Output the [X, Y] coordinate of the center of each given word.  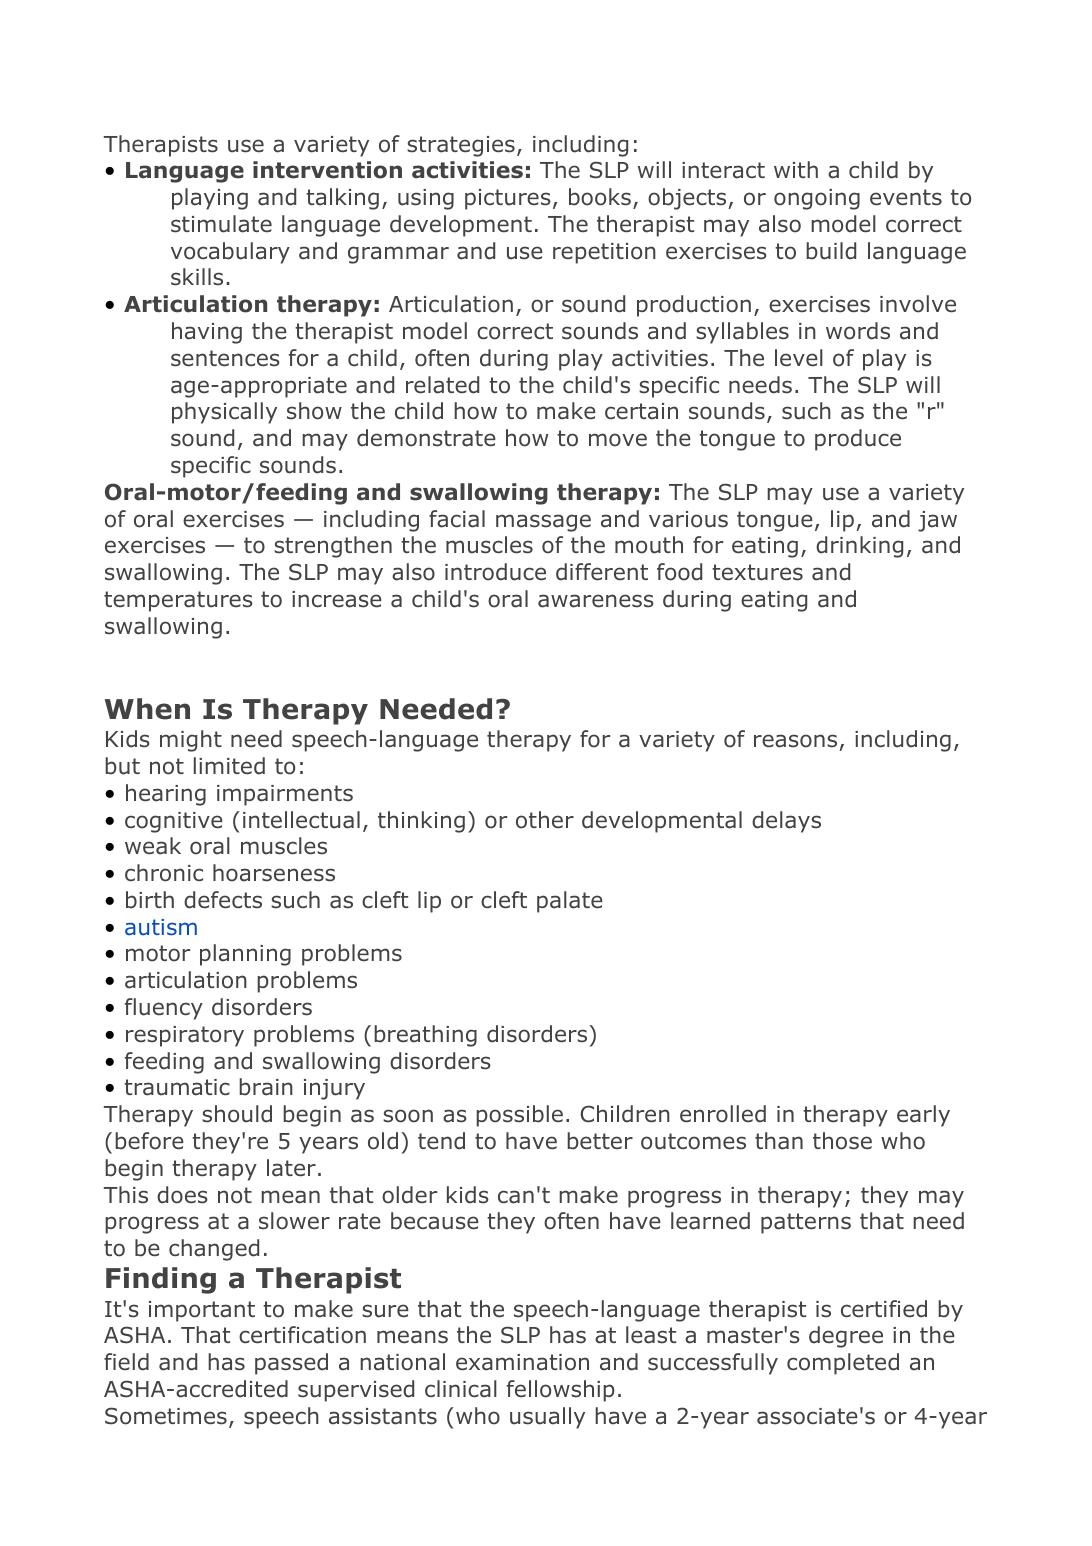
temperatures [178, 601]
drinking [859, 547]
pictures [508, 199]
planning [245, 955]
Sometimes [166, 1416]
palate [570, 902]
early [923, 1116]
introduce [495, 572]
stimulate [221, 224]
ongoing [817, 199]
